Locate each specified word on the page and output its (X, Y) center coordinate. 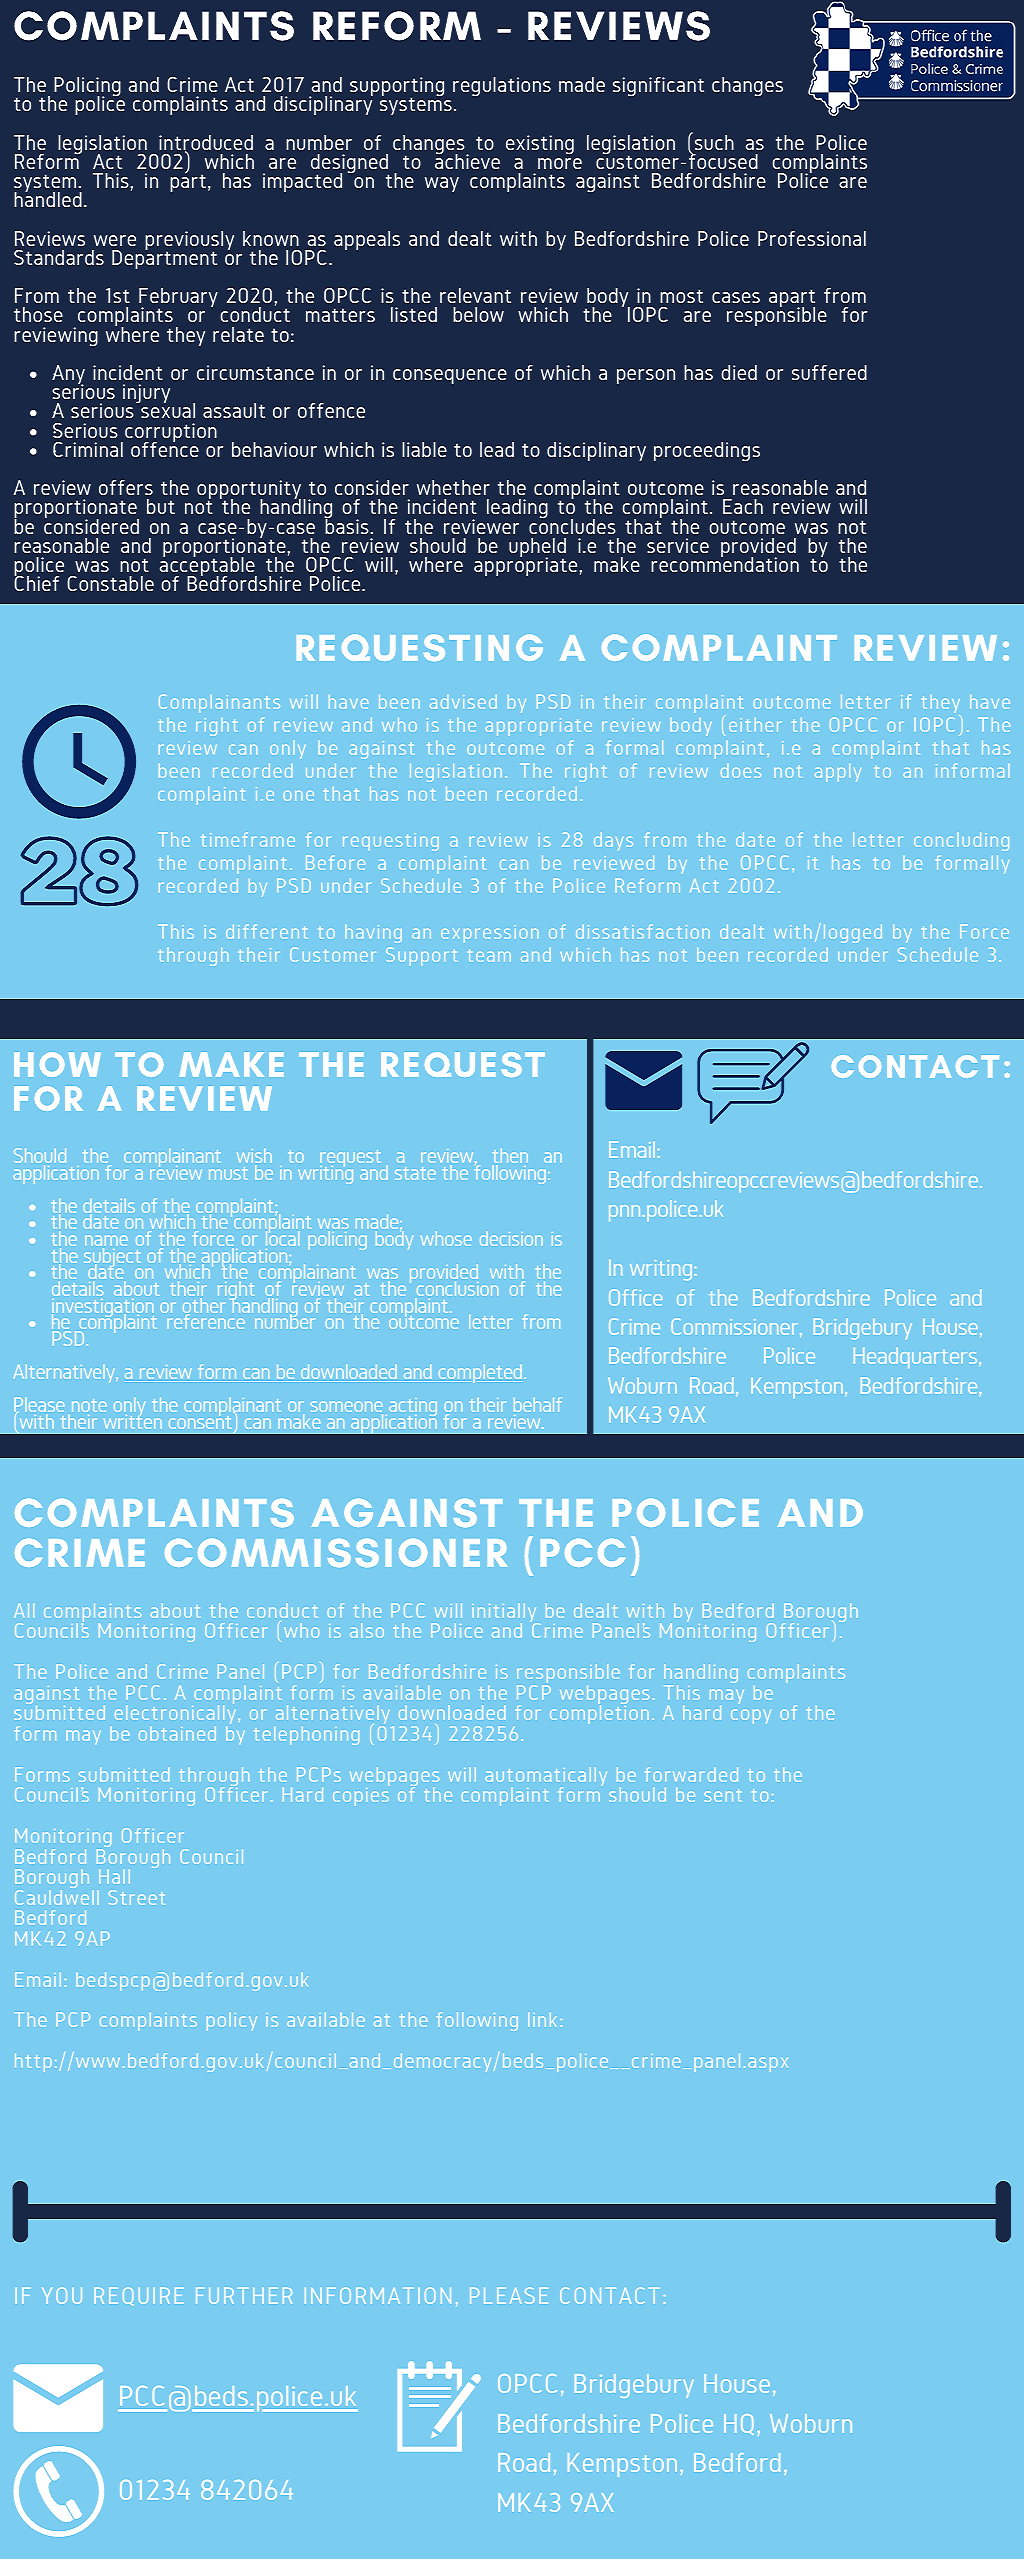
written (133, 1420)
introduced (206, 144)
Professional (812, 238)
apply (838, 772)
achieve (467, 160)
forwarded (691, 1774)
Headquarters (917, 1357)
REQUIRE (138, 2296)
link (542, 2019)
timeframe (248, 839)
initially (505, 1614)
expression (489, 934)
